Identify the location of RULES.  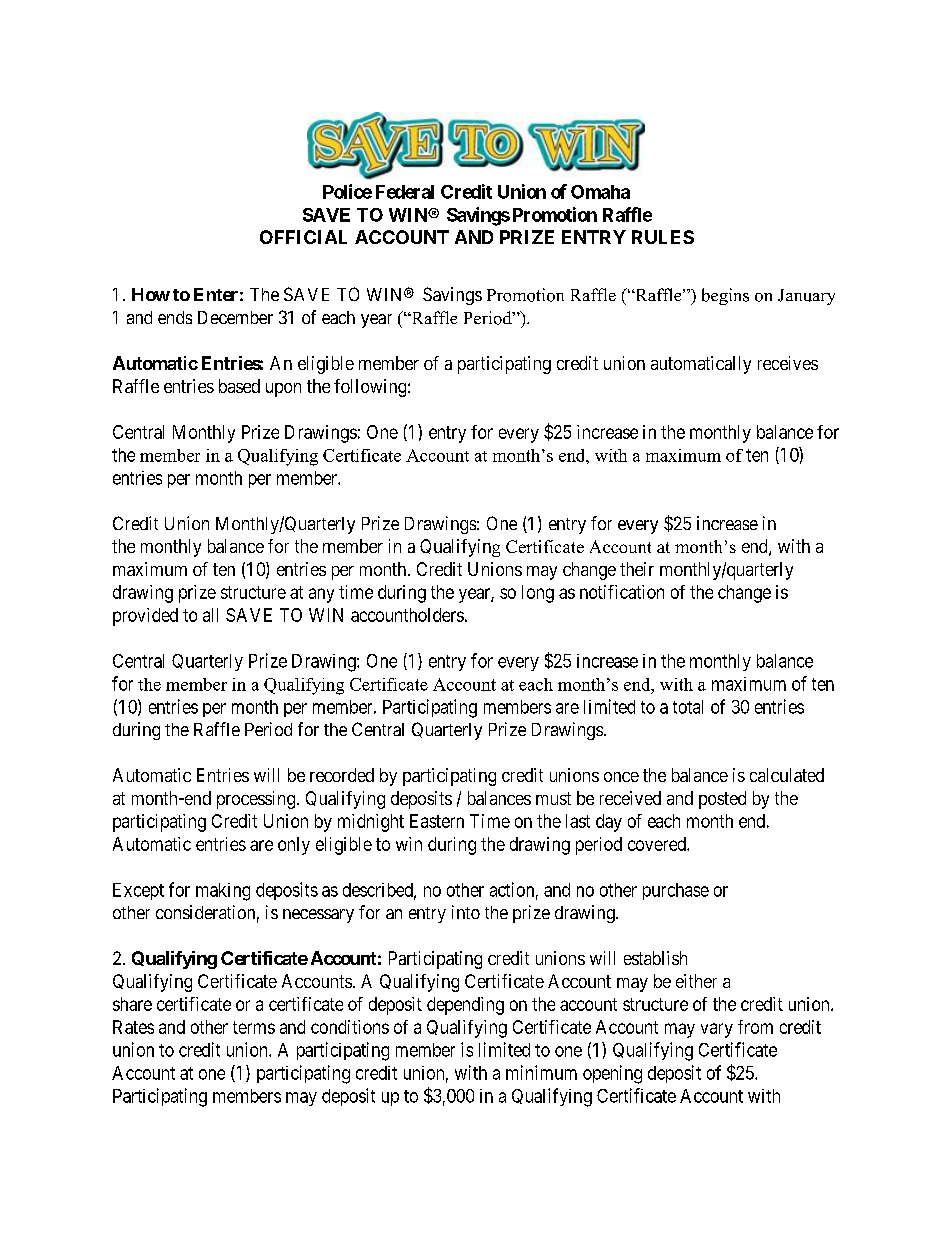
(663, 237).
